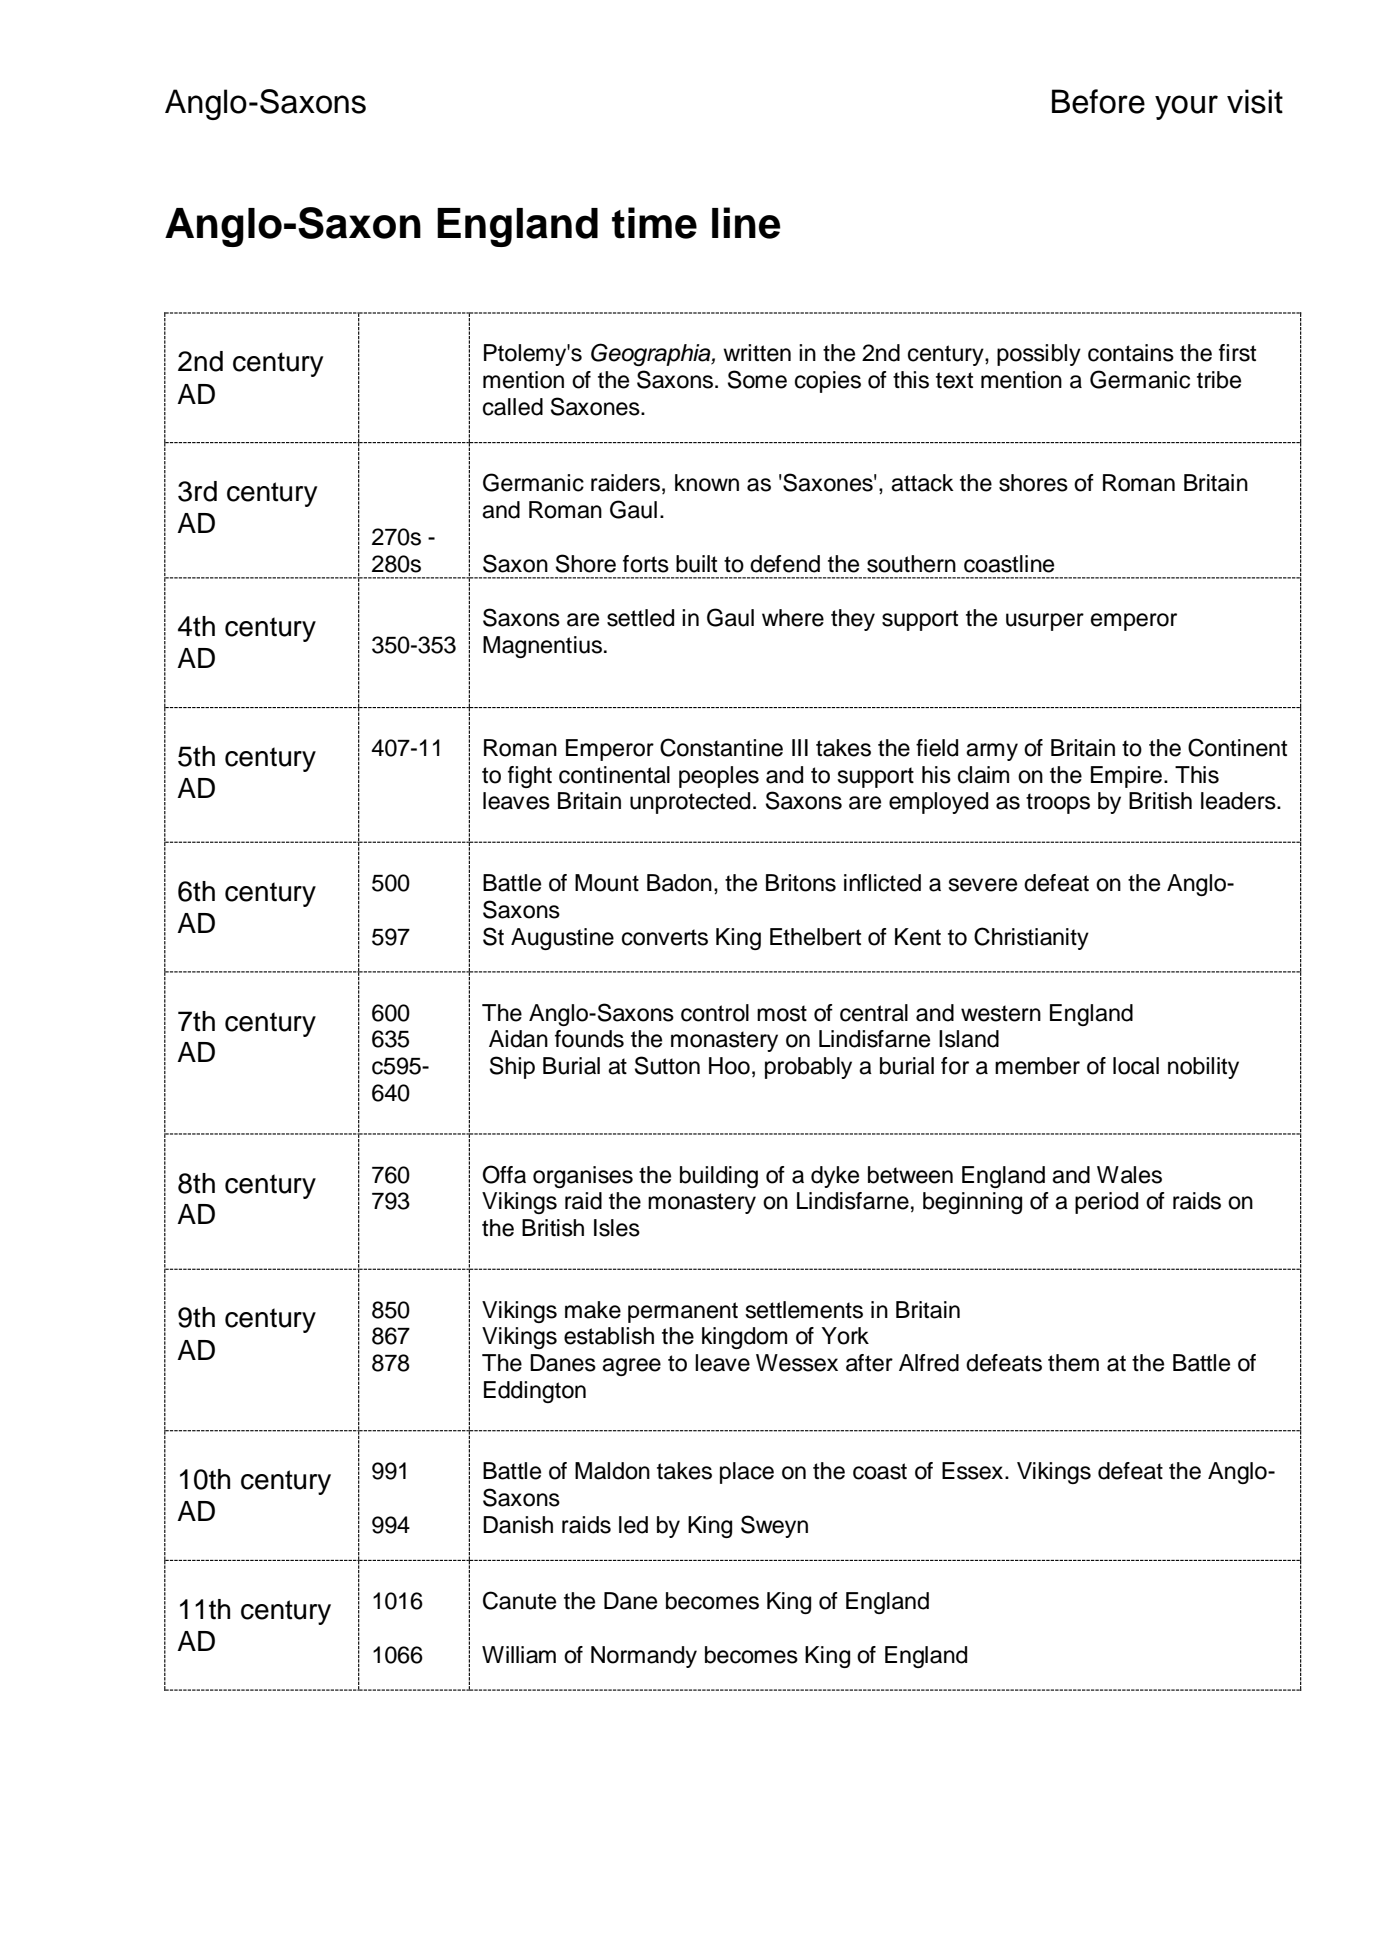 Image resolution: width=1385 pixels, height=1960 pixels. What do you see at coordinates (1073, 1363) in the screenshot?
I see `them` at bounding box center [1073, 1363].
